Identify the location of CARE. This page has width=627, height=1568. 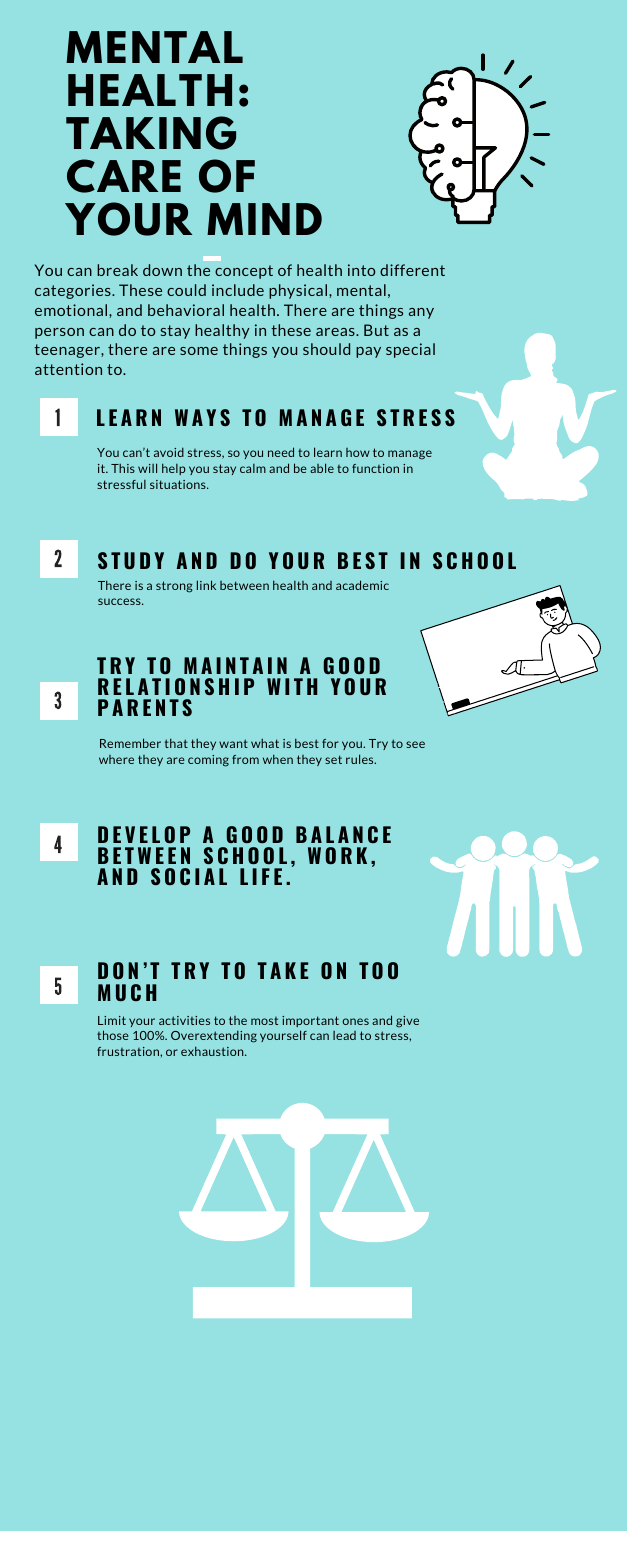
(124, 176).
